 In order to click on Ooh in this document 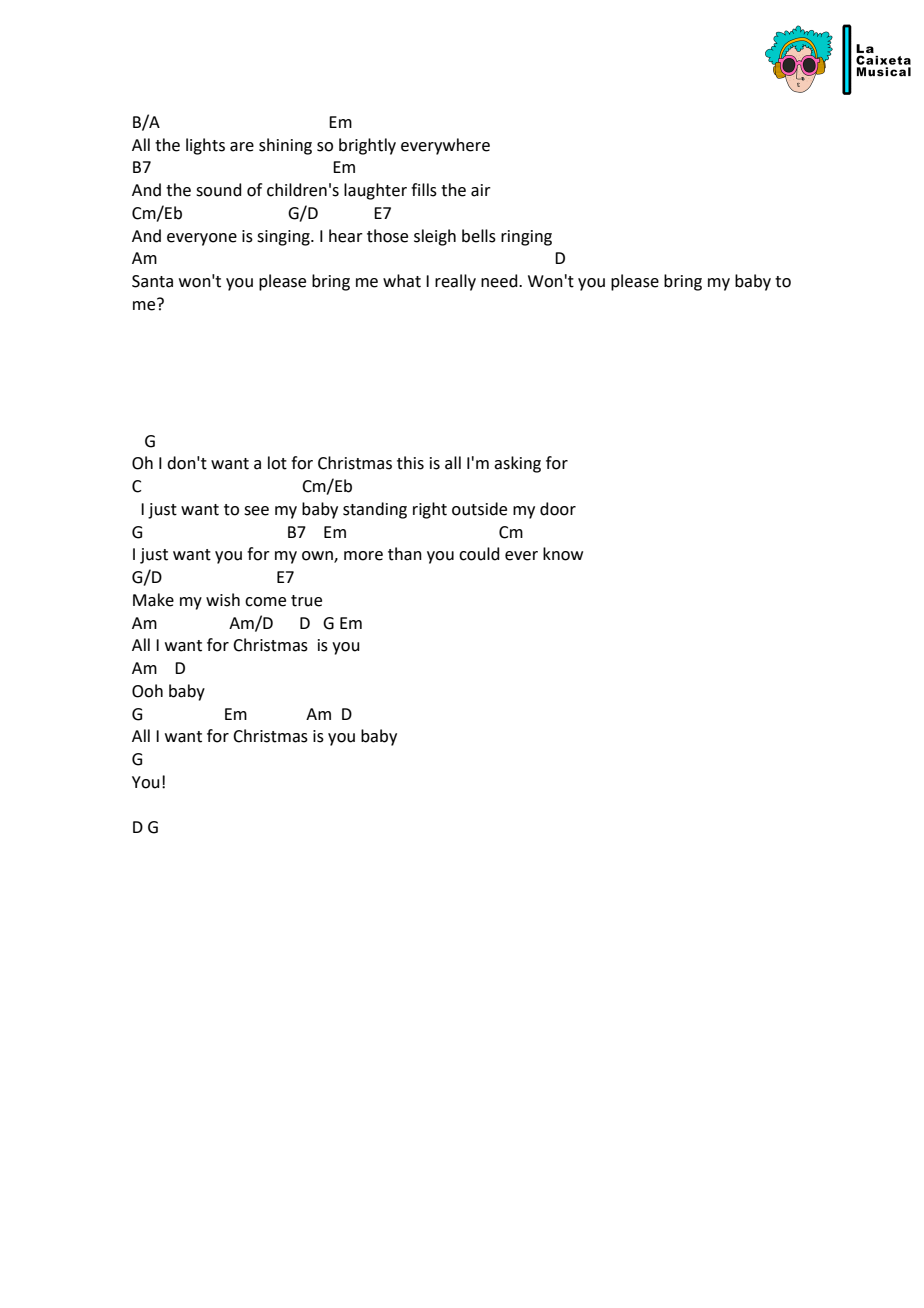, I will do `click(147, 691)`.
